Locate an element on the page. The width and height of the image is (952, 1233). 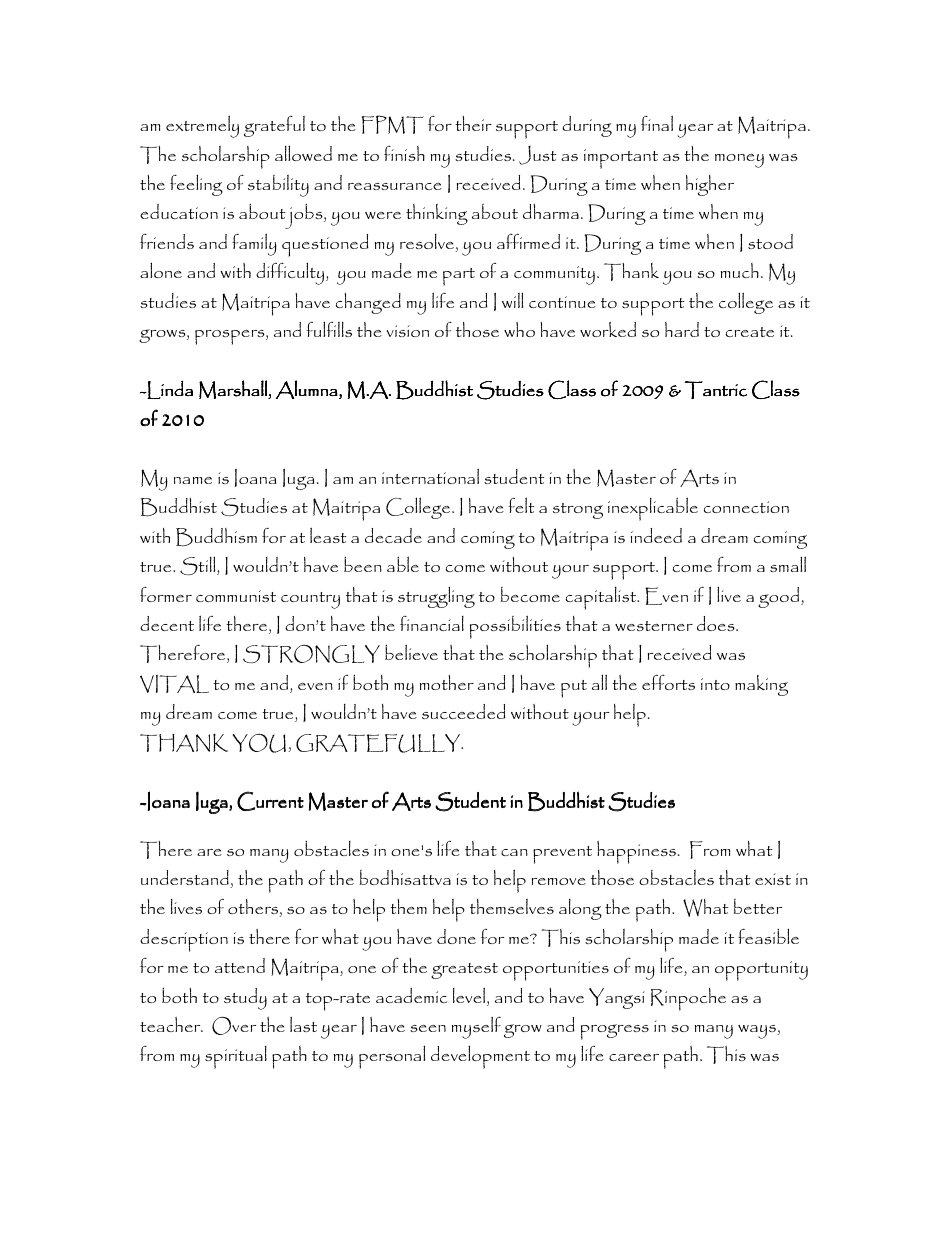
communist is located at coordinates (236, 596).
